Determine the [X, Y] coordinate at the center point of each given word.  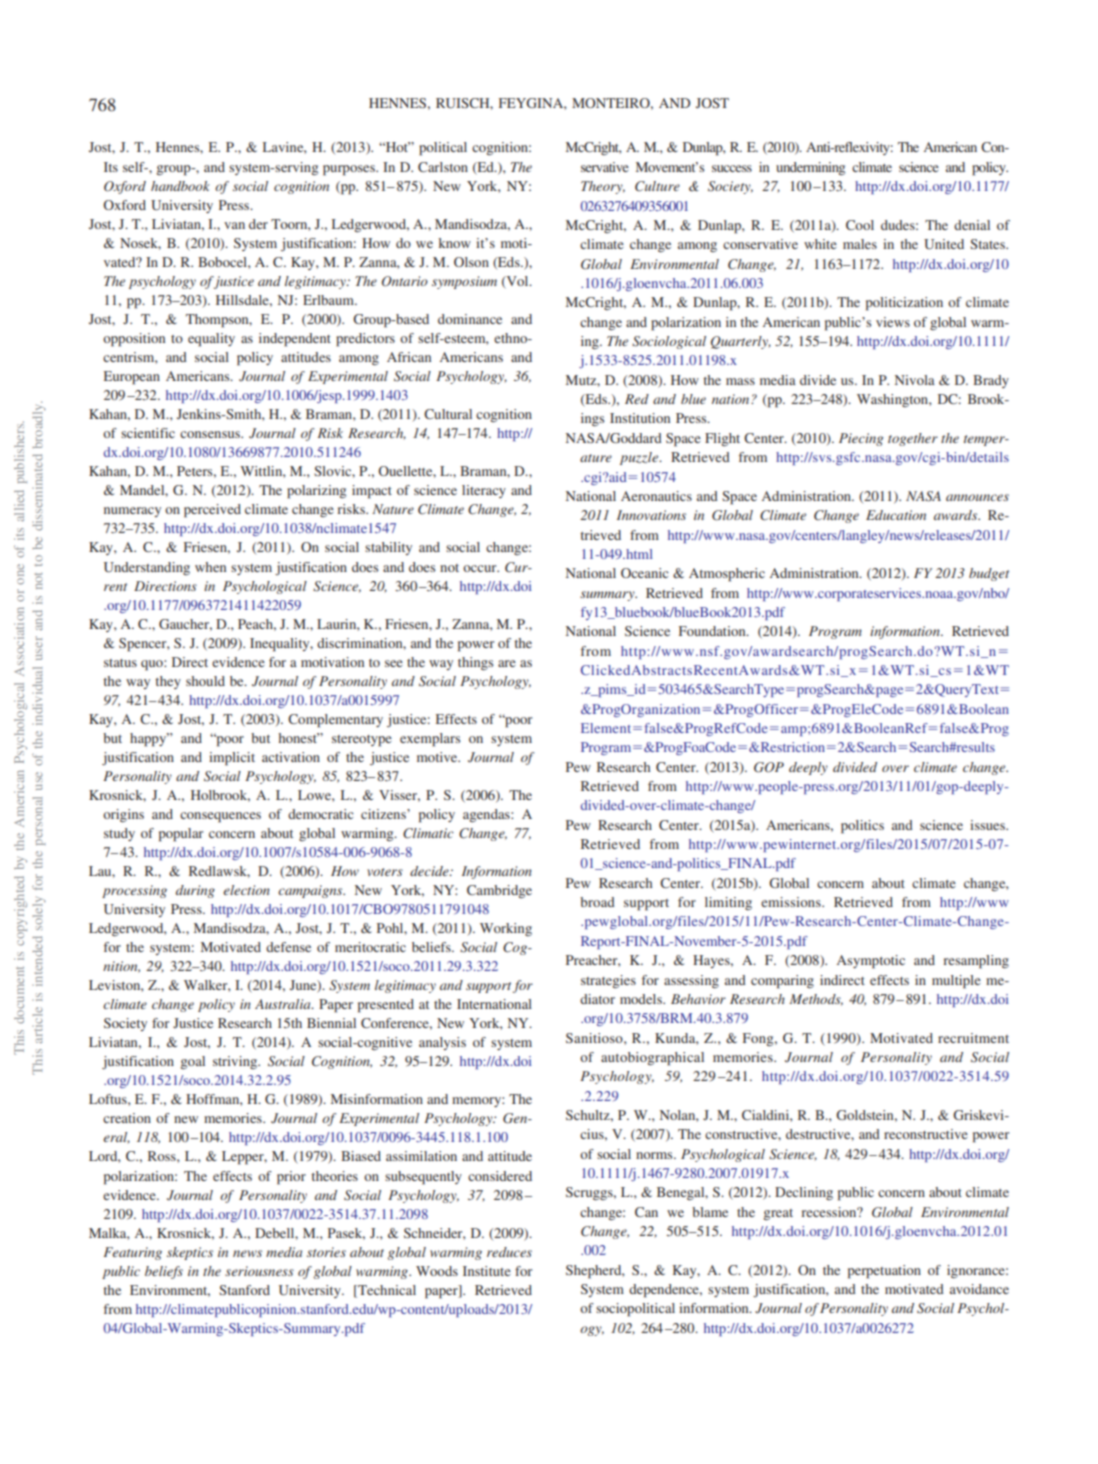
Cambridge [499, 891]
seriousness [259, 1271]
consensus [211, 434]
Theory [603, 187]
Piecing [861, 439]
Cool [860, 225]
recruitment [973, 1038]
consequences [220, 817]
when [210, 567]
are [507, 663]
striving [236, 1062]
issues [988, 825]
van [234, 225]
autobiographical [652, 1059]
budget [989, 574]
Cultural [448, 414]
